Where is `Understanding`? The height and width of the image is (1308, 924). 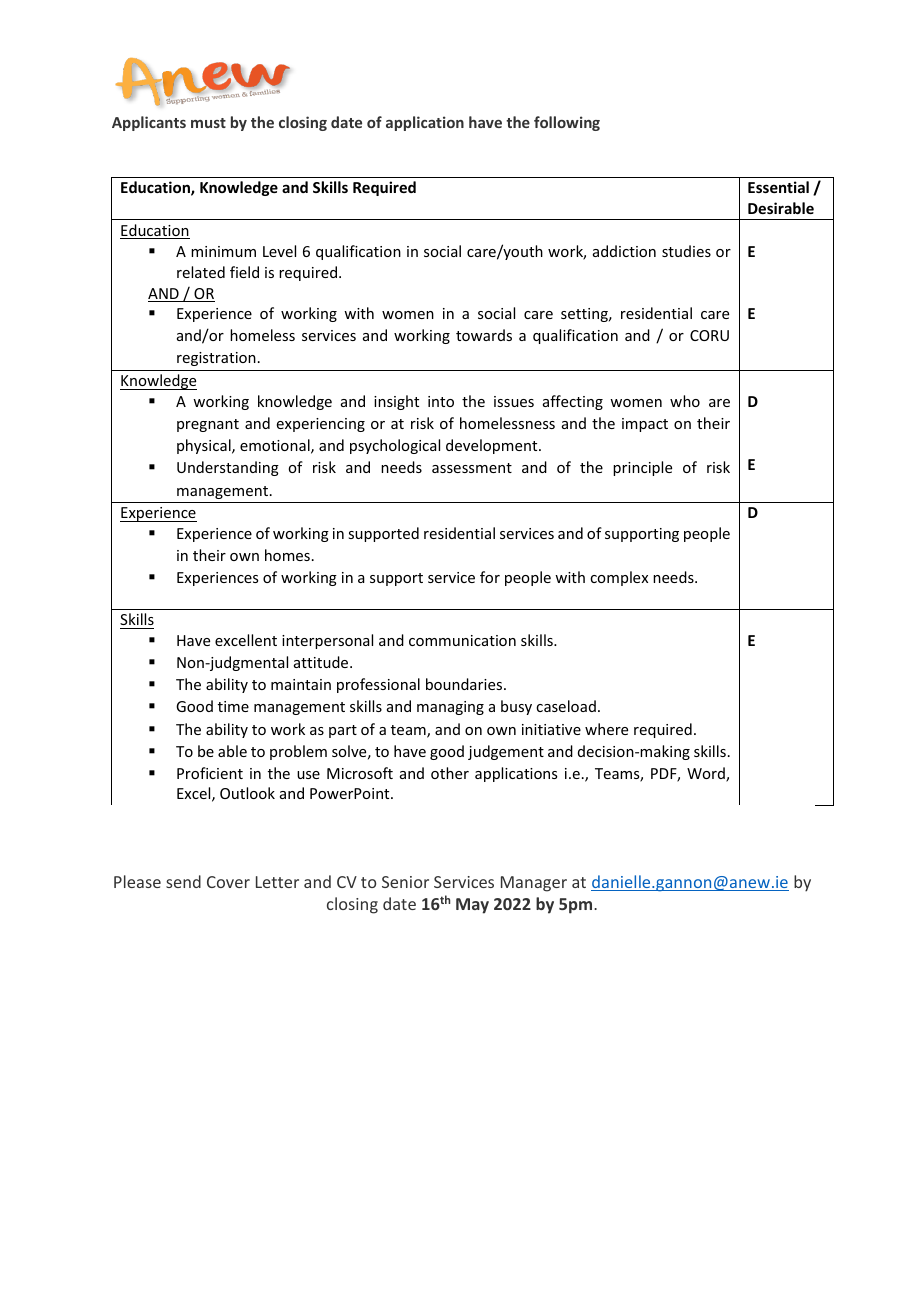 Understanding is located at coordinates (228, 468).
